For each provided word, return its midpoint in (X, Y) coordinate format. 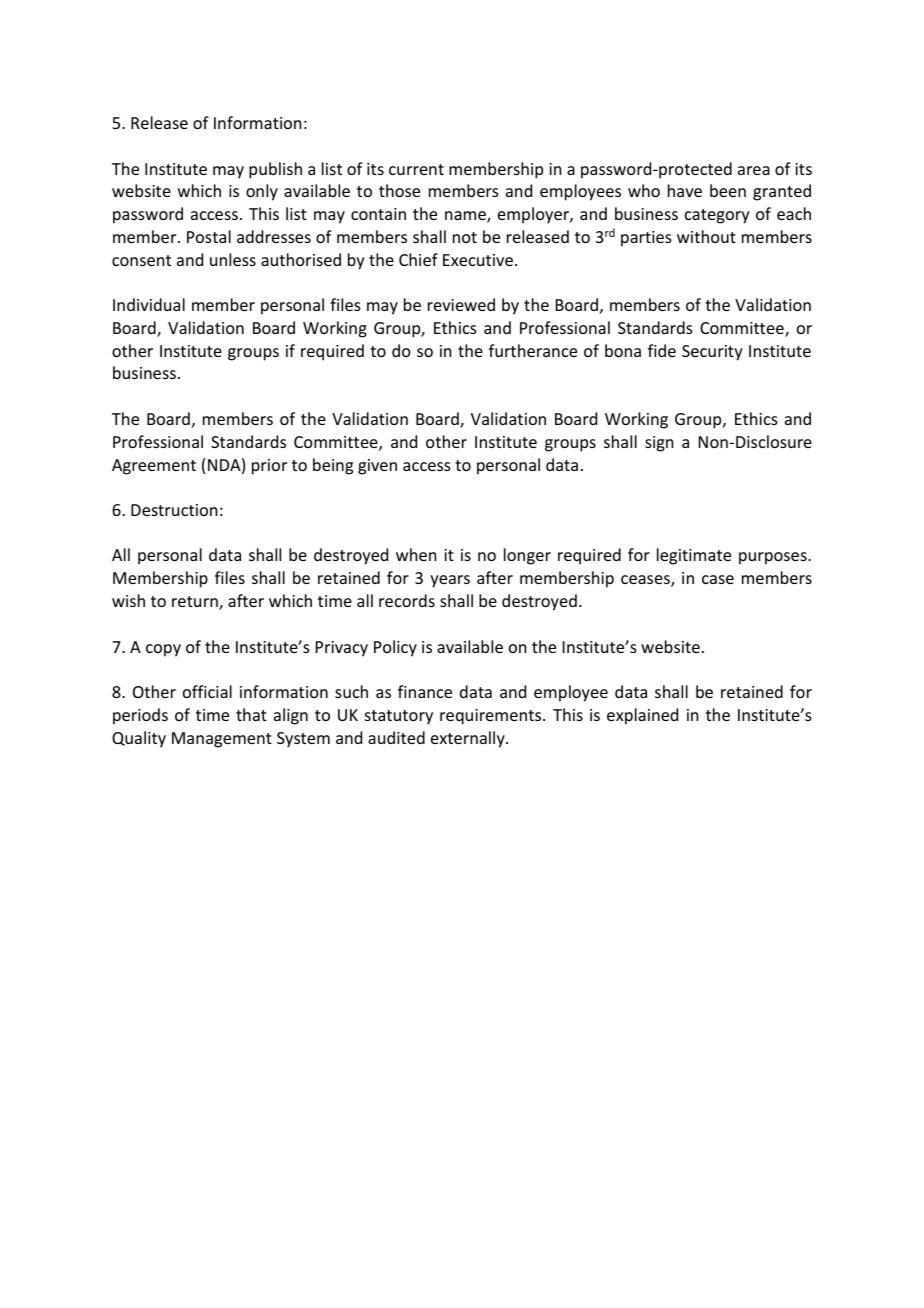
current (416, 169)
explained (642, 716)
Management (222, 740)
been (728, 190)
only (262, 192)
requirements (492, 717)
